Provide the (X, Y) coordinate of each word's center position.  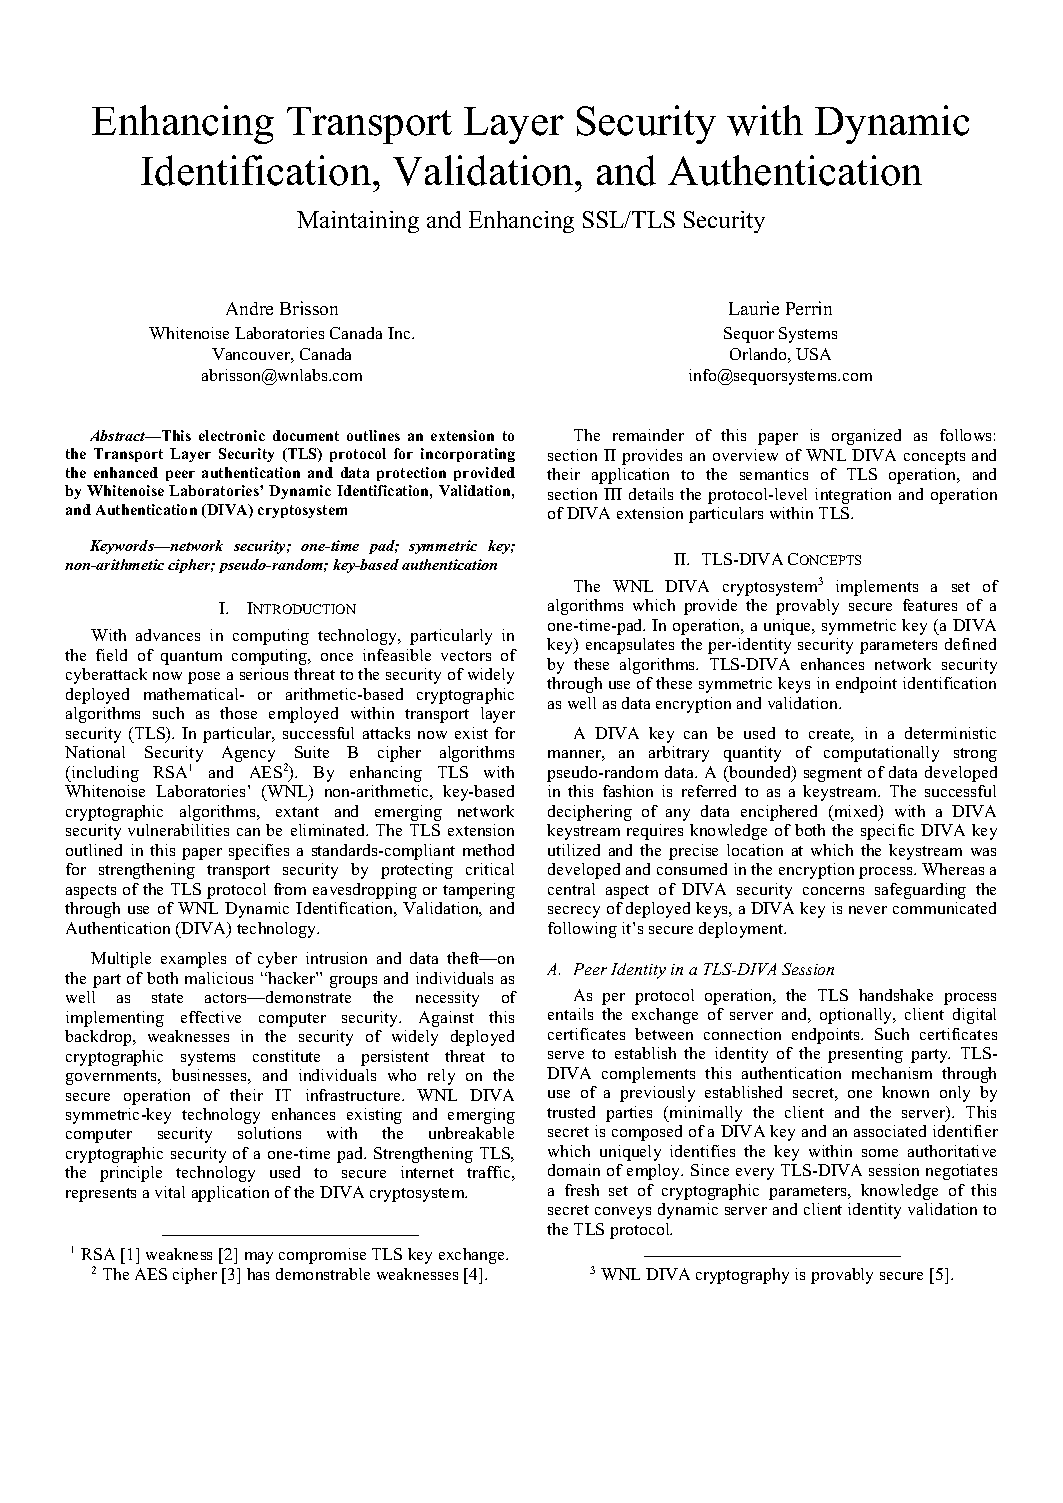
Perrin (809, 308)
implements (877, 588)
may (259, 1258)
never (868, 910)
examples (193, 960)
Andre (249, 308)
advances (168, 635)
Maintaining (358, 222)
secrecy (574, 912)
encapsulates (630, 646)
